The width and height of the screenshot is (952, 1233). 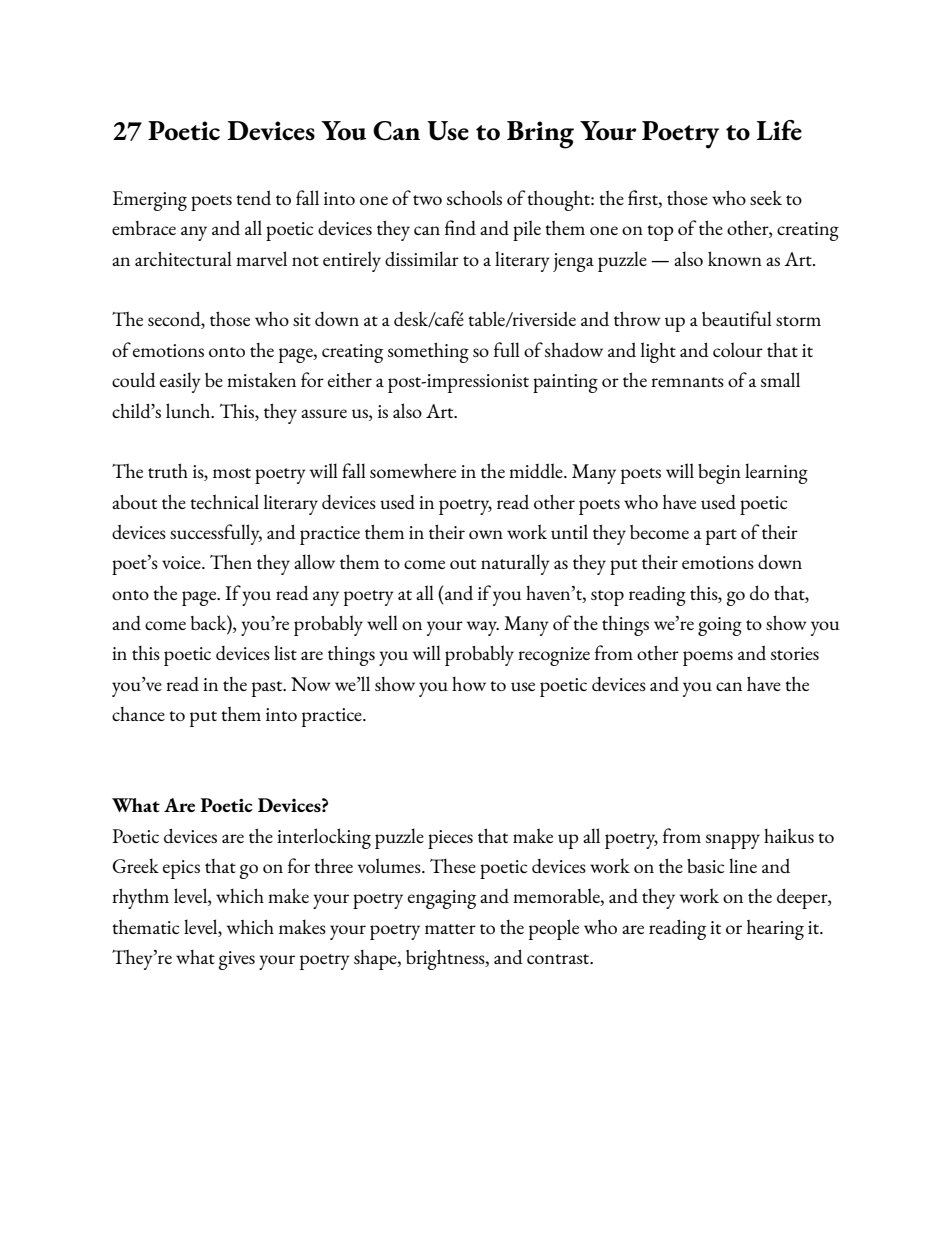 What do you see at coordinates (450, 929) in the screenshot?
I see `matter` at bounding box center [450, 929].
